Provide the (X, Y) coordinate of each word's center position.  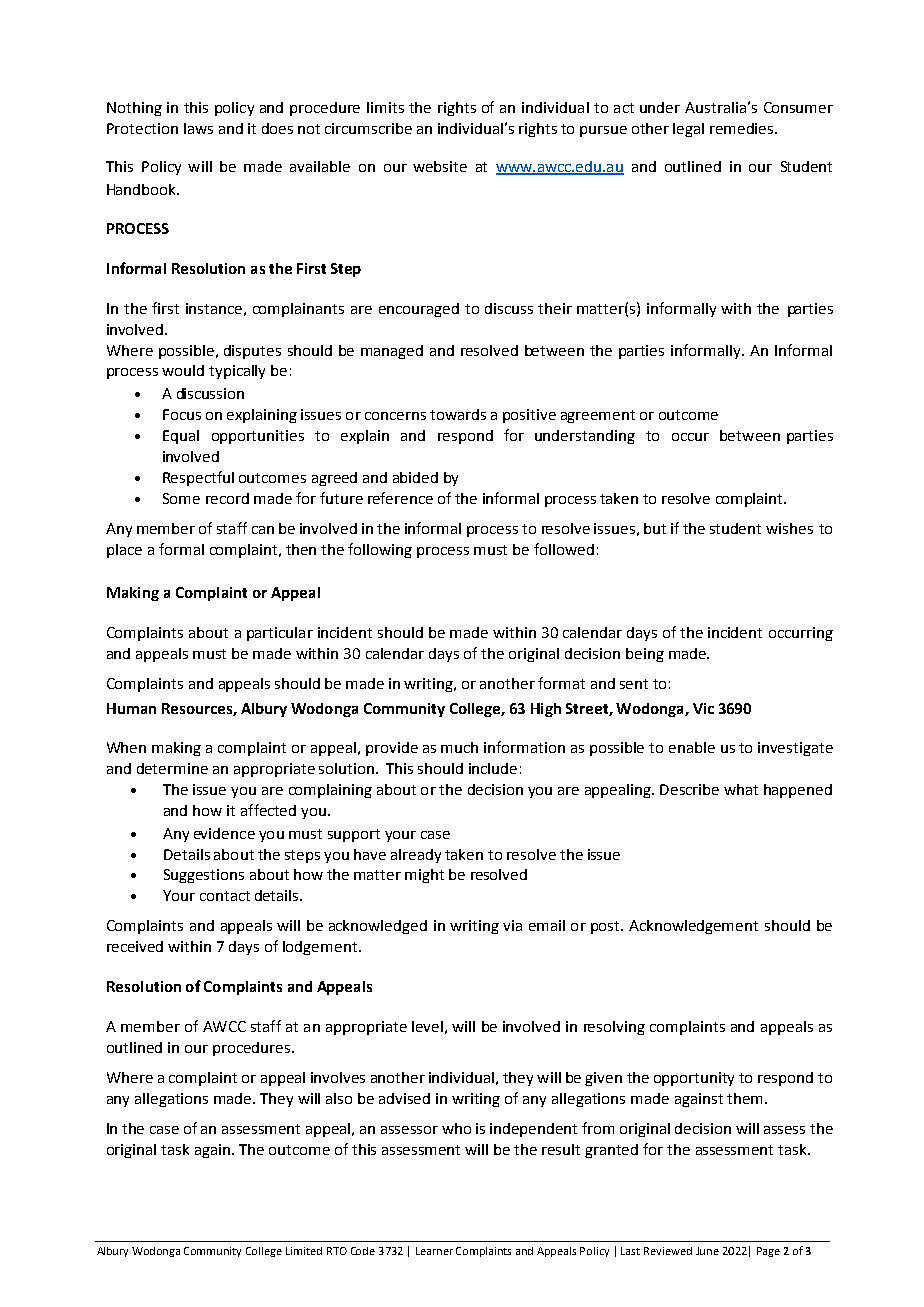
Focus (182, 414)
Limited (304, 1251)
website (440, 166)
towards (458, 414)
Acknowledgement (693, 927)
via (512, 925)
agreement (598, 416)
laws (198, 128)
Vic (703, 708)
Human (131, 708)
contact (225, 896)
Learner (434, 1251)
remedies (743, 128)
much (459, 747)
